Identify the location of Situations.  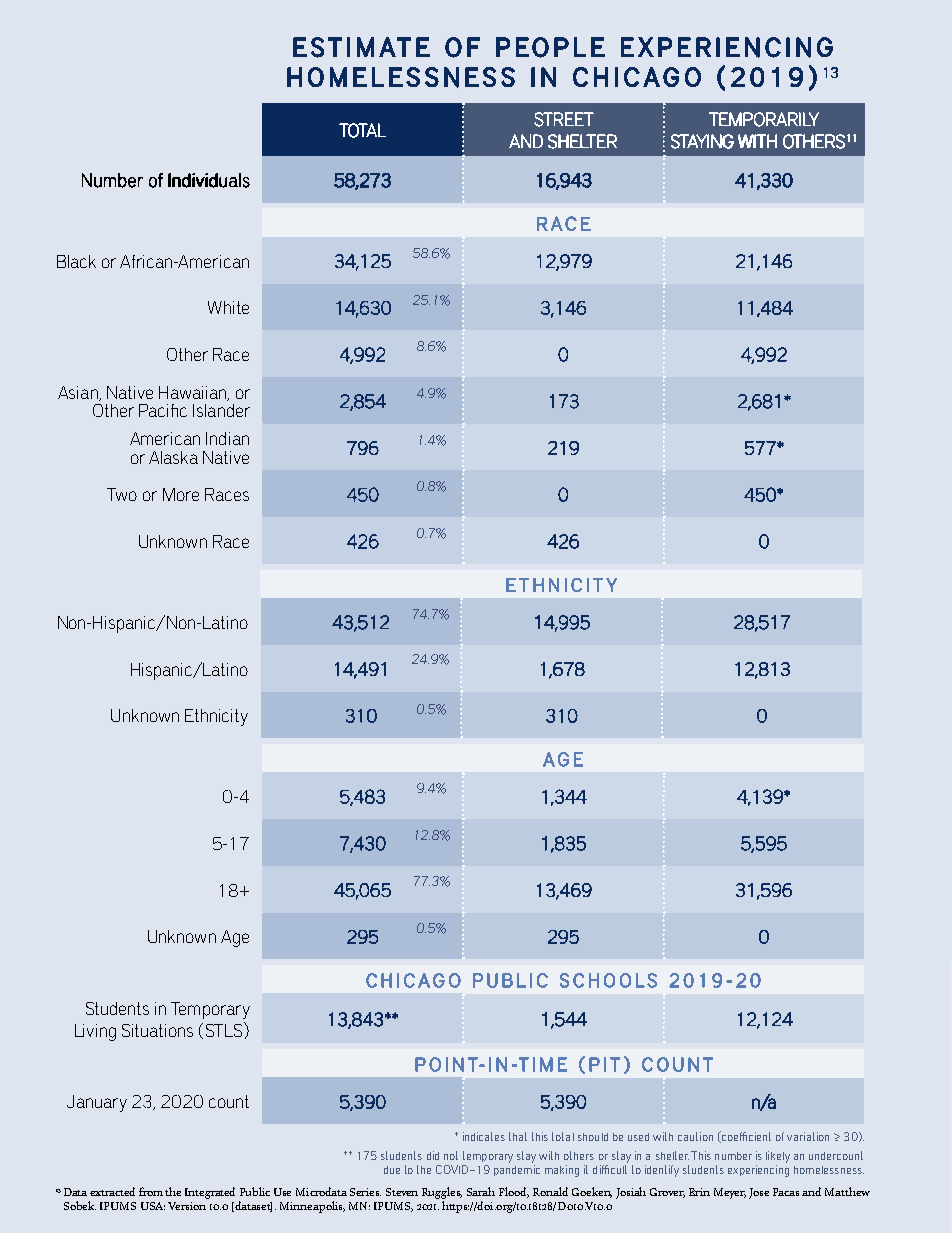
(157, 1030).
